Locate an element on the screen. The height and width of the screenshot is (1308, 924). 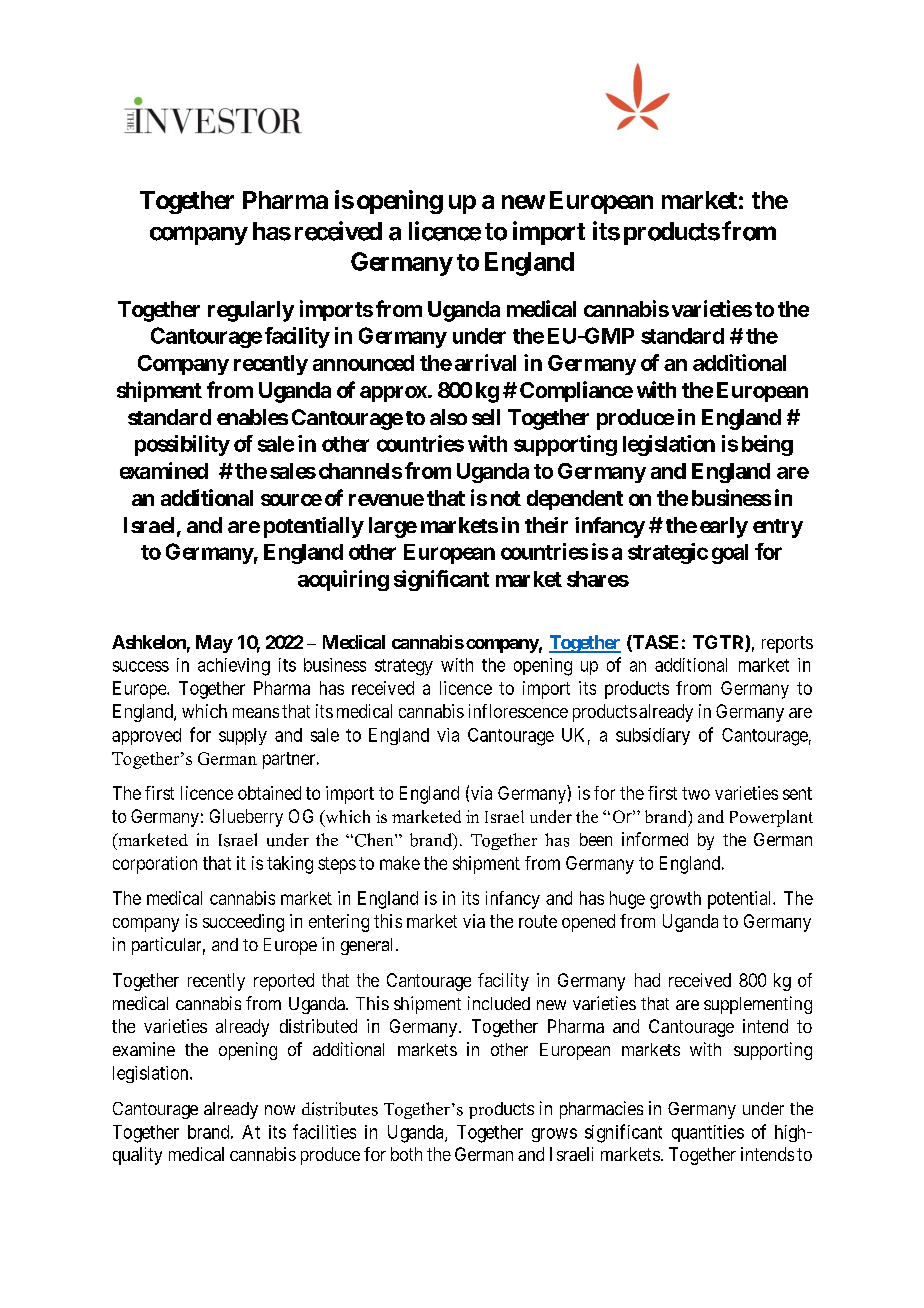
succeeding is located at coordinates (243, 923).
